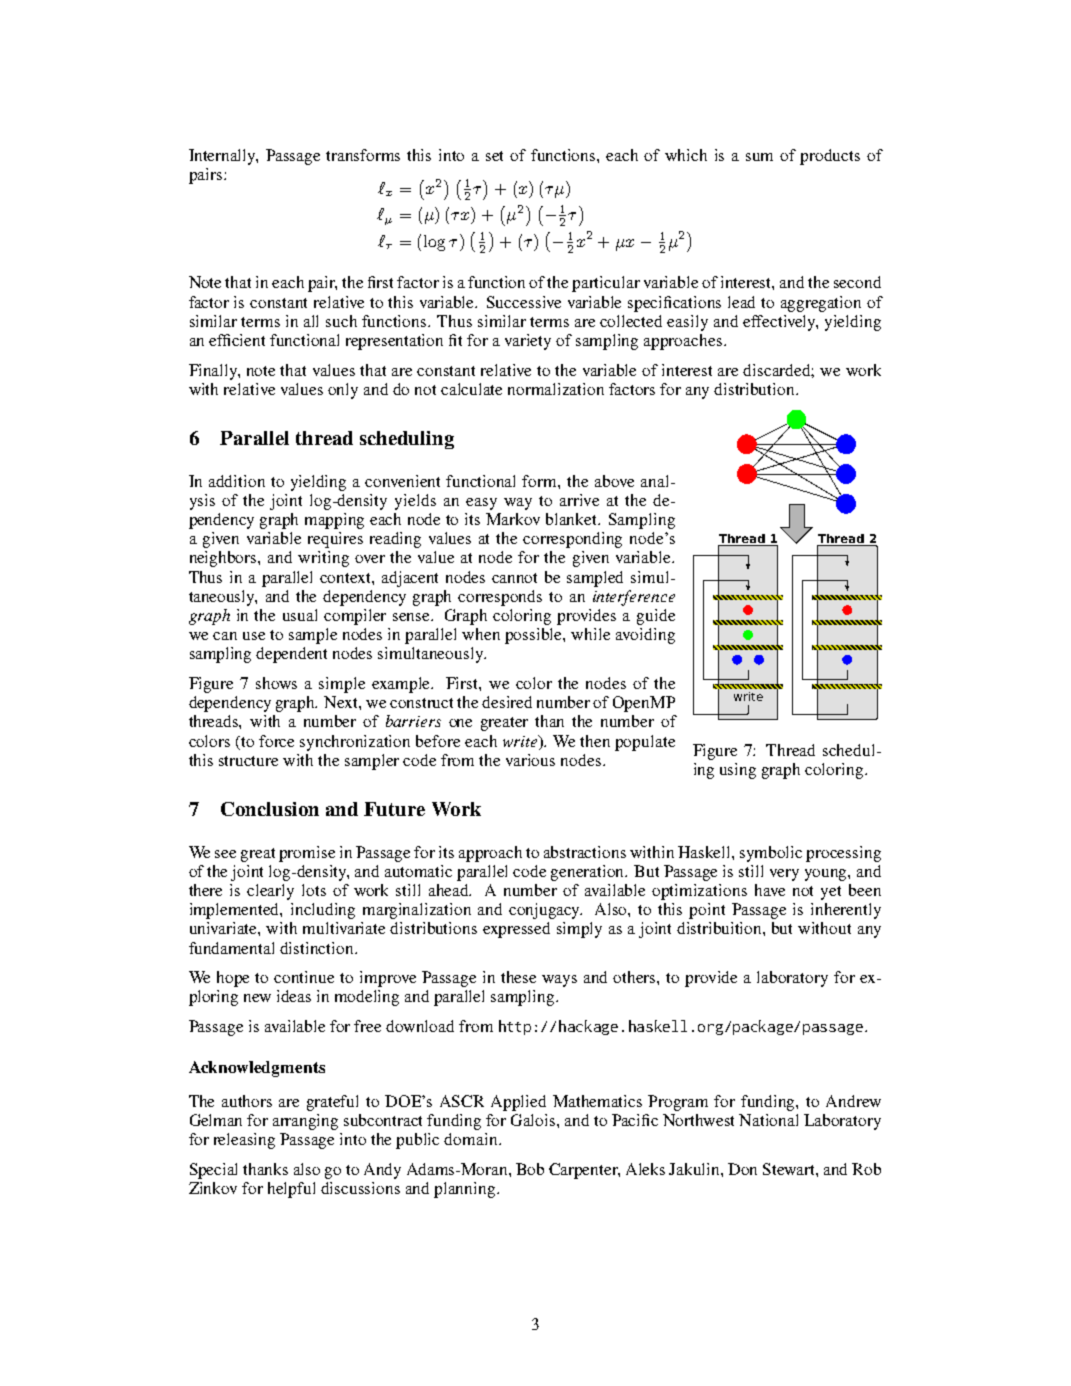 The height and width of the image is (1386, 1071). Describe the element at coordinates (530, 1169) in the image. I see `Bob` at that location.
